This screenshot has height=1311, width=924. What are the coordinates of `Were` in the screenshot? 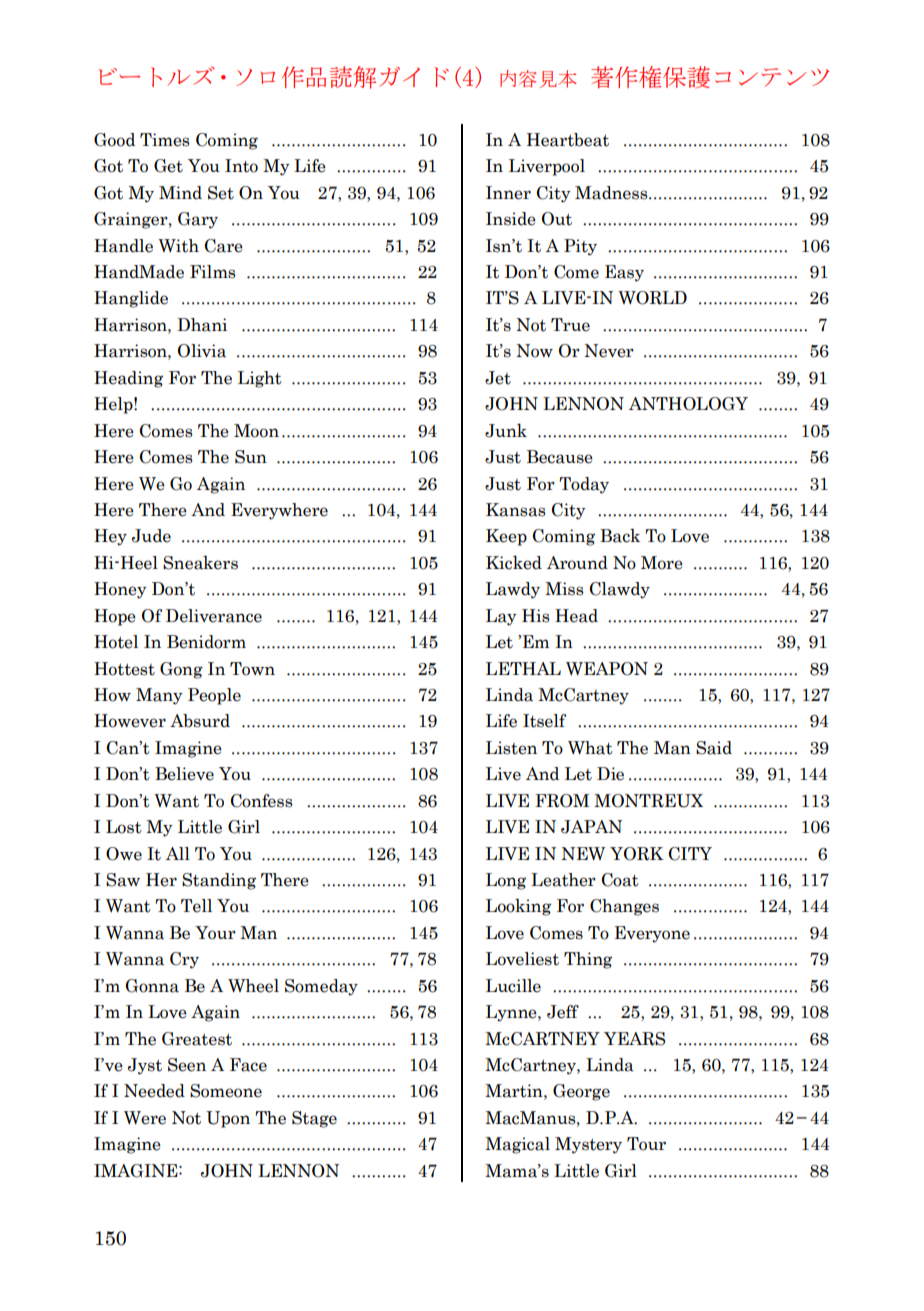 It's located at (145, 1118).
